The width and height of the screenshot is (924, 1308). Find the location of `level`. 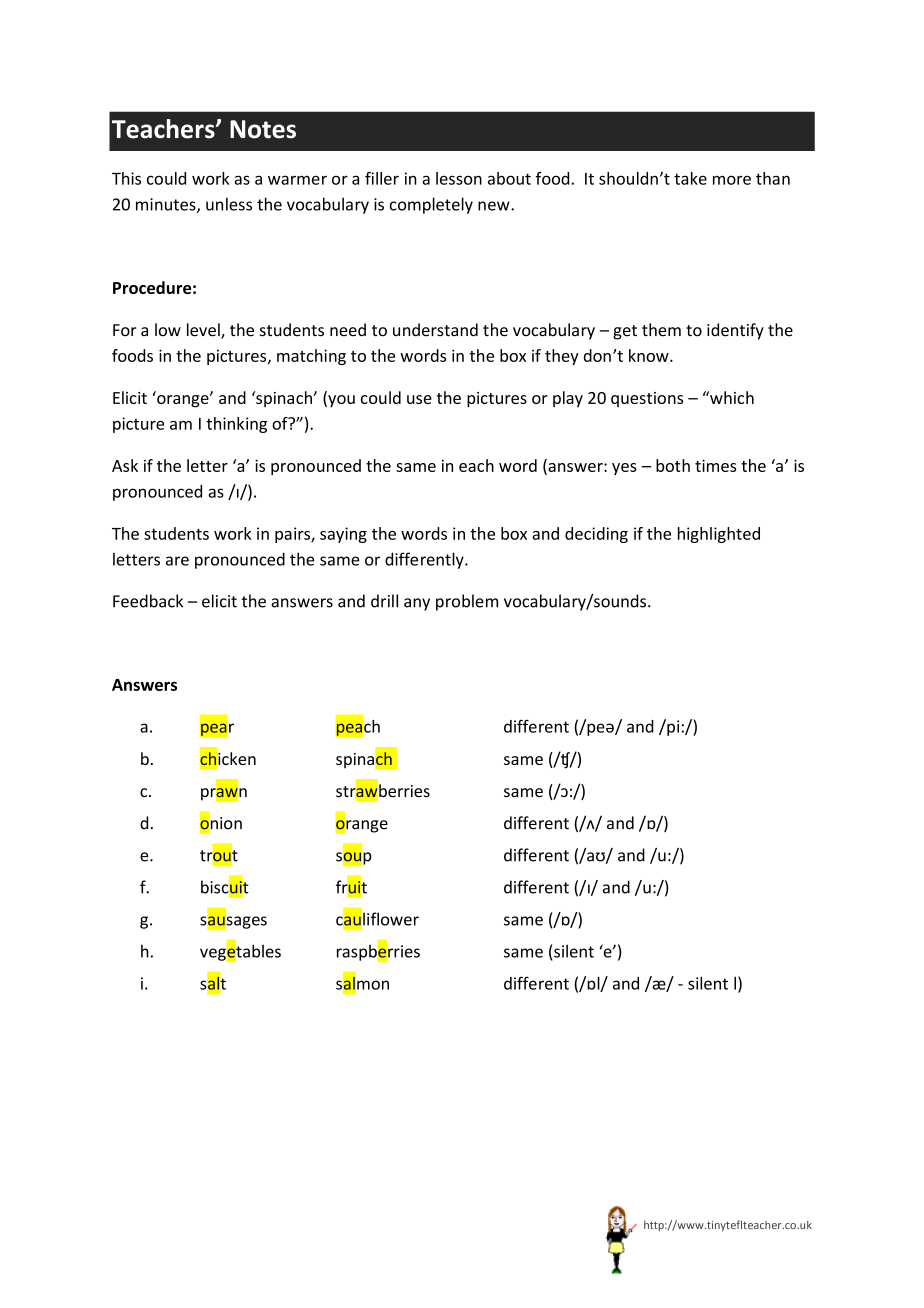

level is located at coordinates (204, 331).
